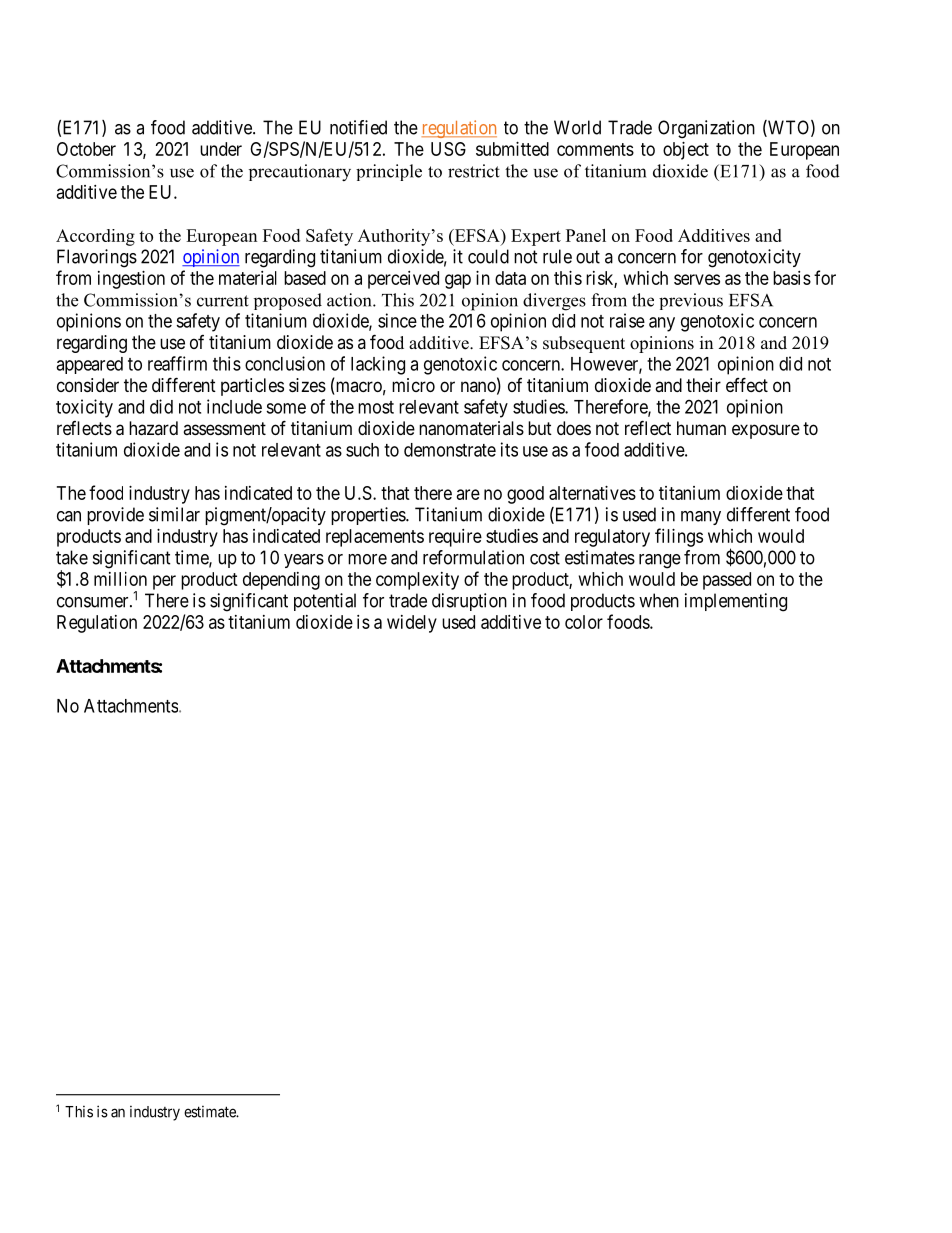 The image size is (952, 1233). What do you see at coordinates (469, 602) in the page?
I see `disruption` at bounding box center [469, 602].
